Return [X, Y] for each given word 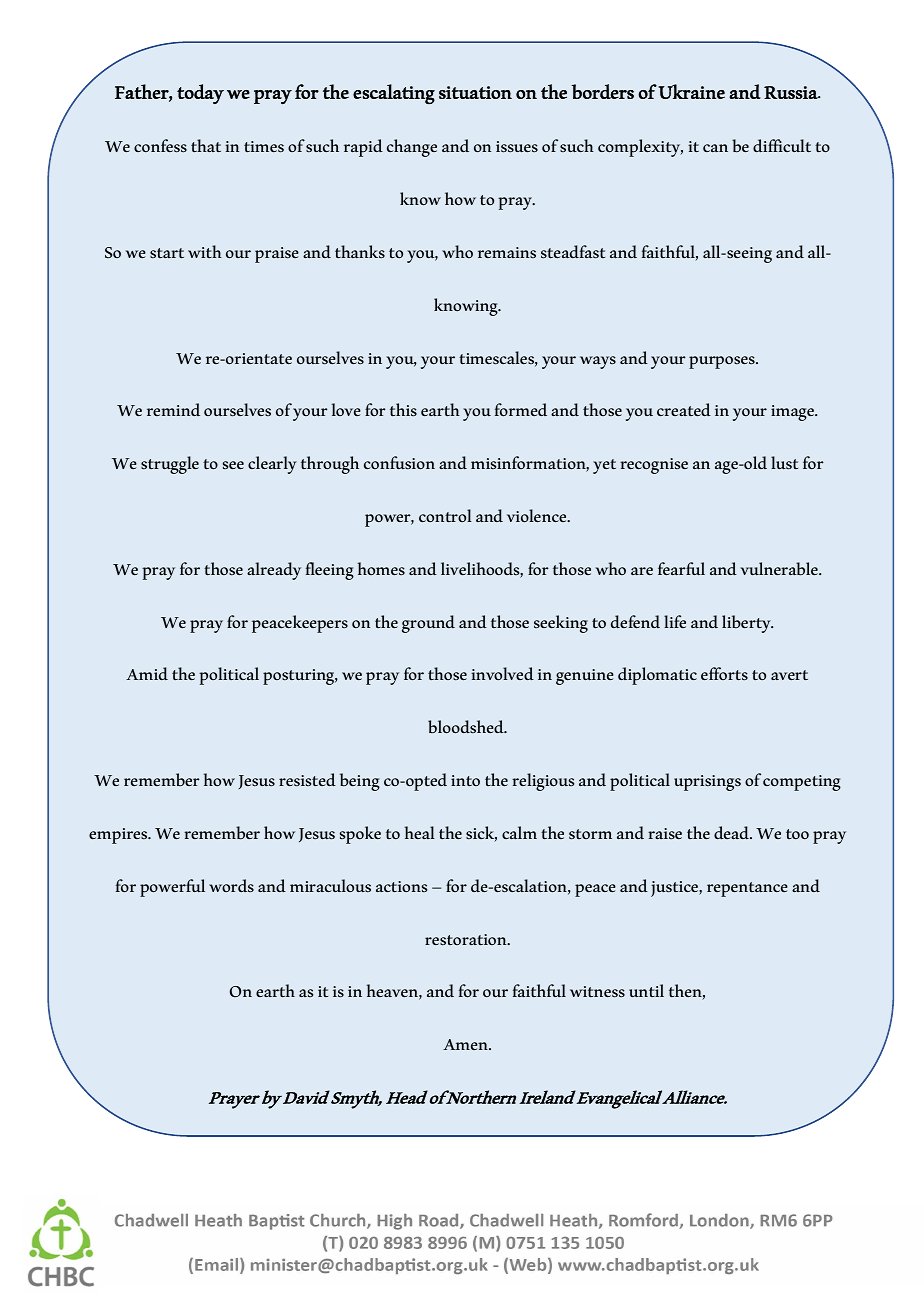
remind [173, 409]
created [684, 409]
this [403, 409]
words [231, 885]
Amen [466, 1044]
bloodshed [467, 727]
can [715, 148]
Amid [147, 673]
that [206, 145]
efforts [724, 673]
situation [475, 92]
